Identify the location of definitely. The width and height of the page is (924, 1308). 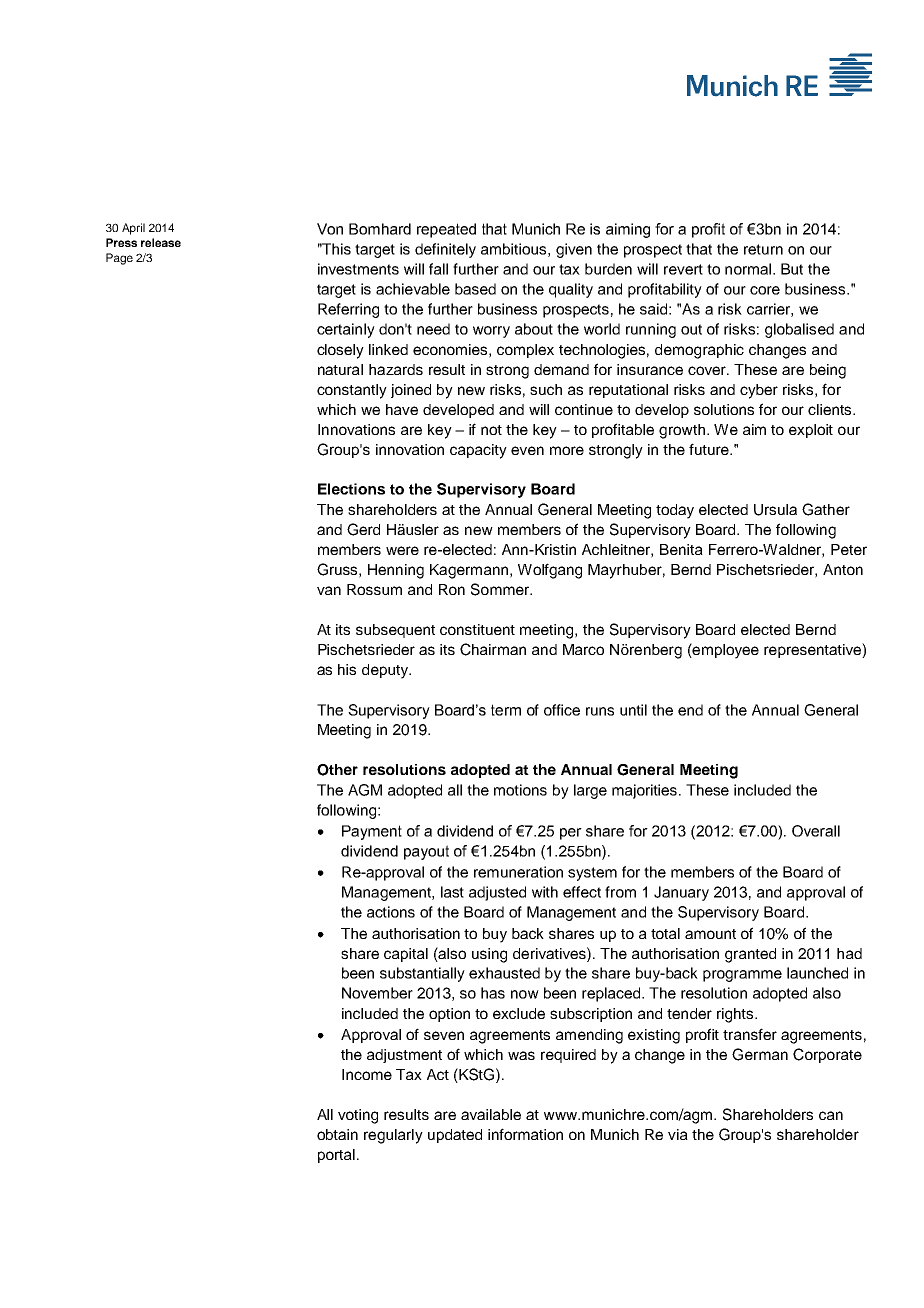
(445, 250).
